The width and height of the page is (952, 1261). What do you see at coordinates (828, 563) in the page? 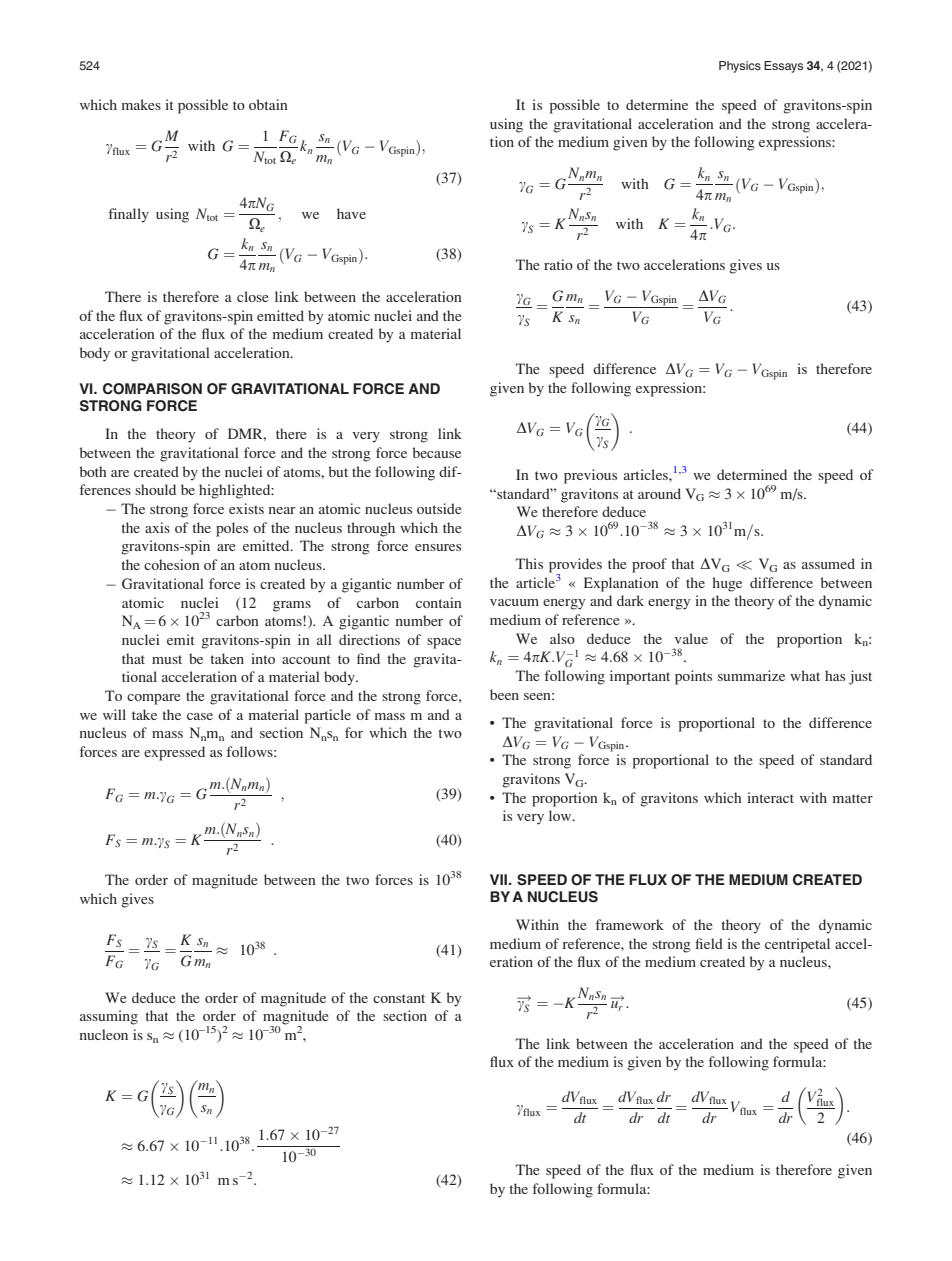
I see `assumed` at bounding box center [828, 563].
